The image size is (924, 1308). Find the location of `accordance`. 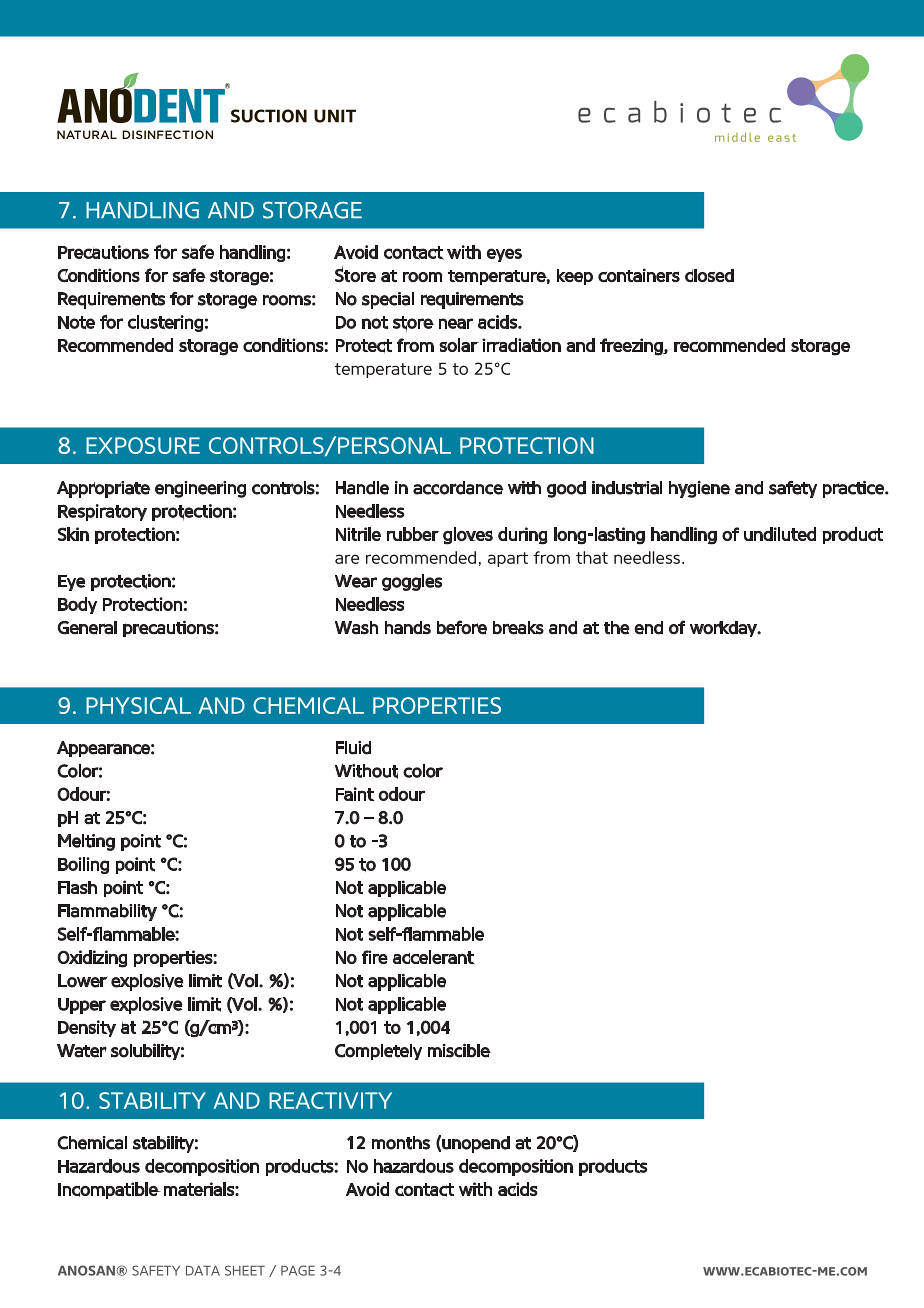

accordance is located at coordinates (458, 488).
